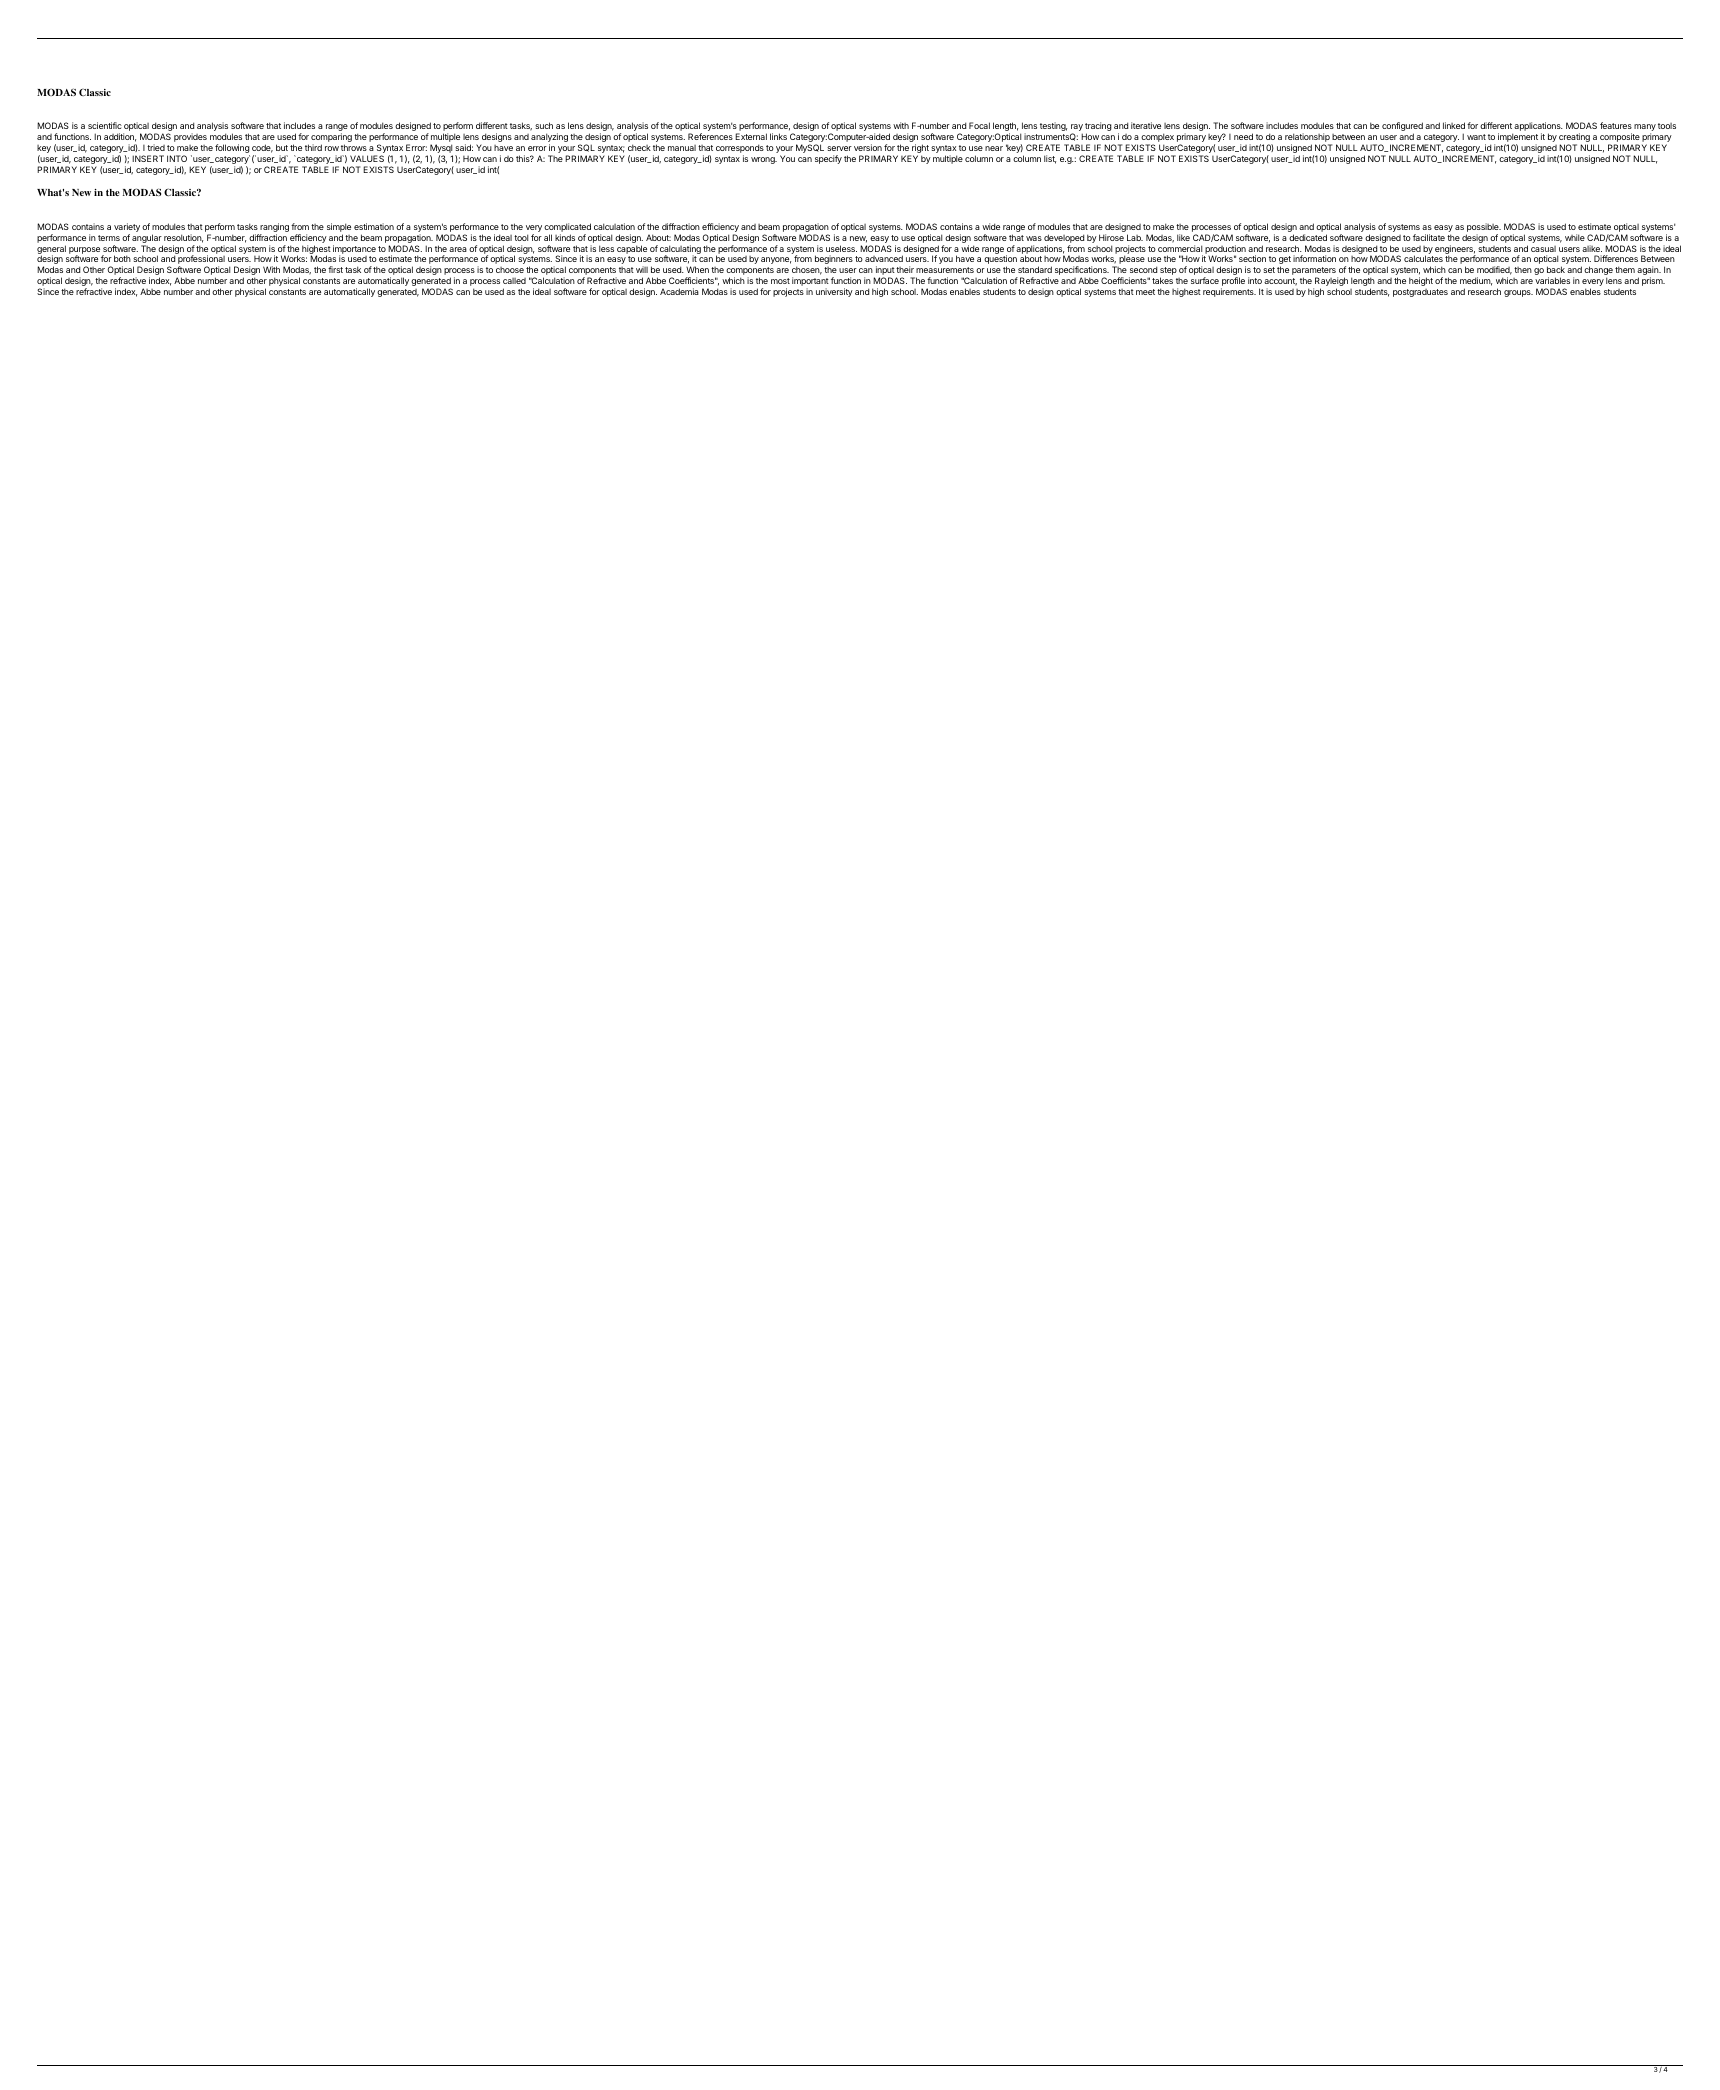 The height and width of the document is (2090, 1720). What do you see at coordinates (1429, 237) in the document?
I see `facilitate` at bounding box center [1429, 237].
